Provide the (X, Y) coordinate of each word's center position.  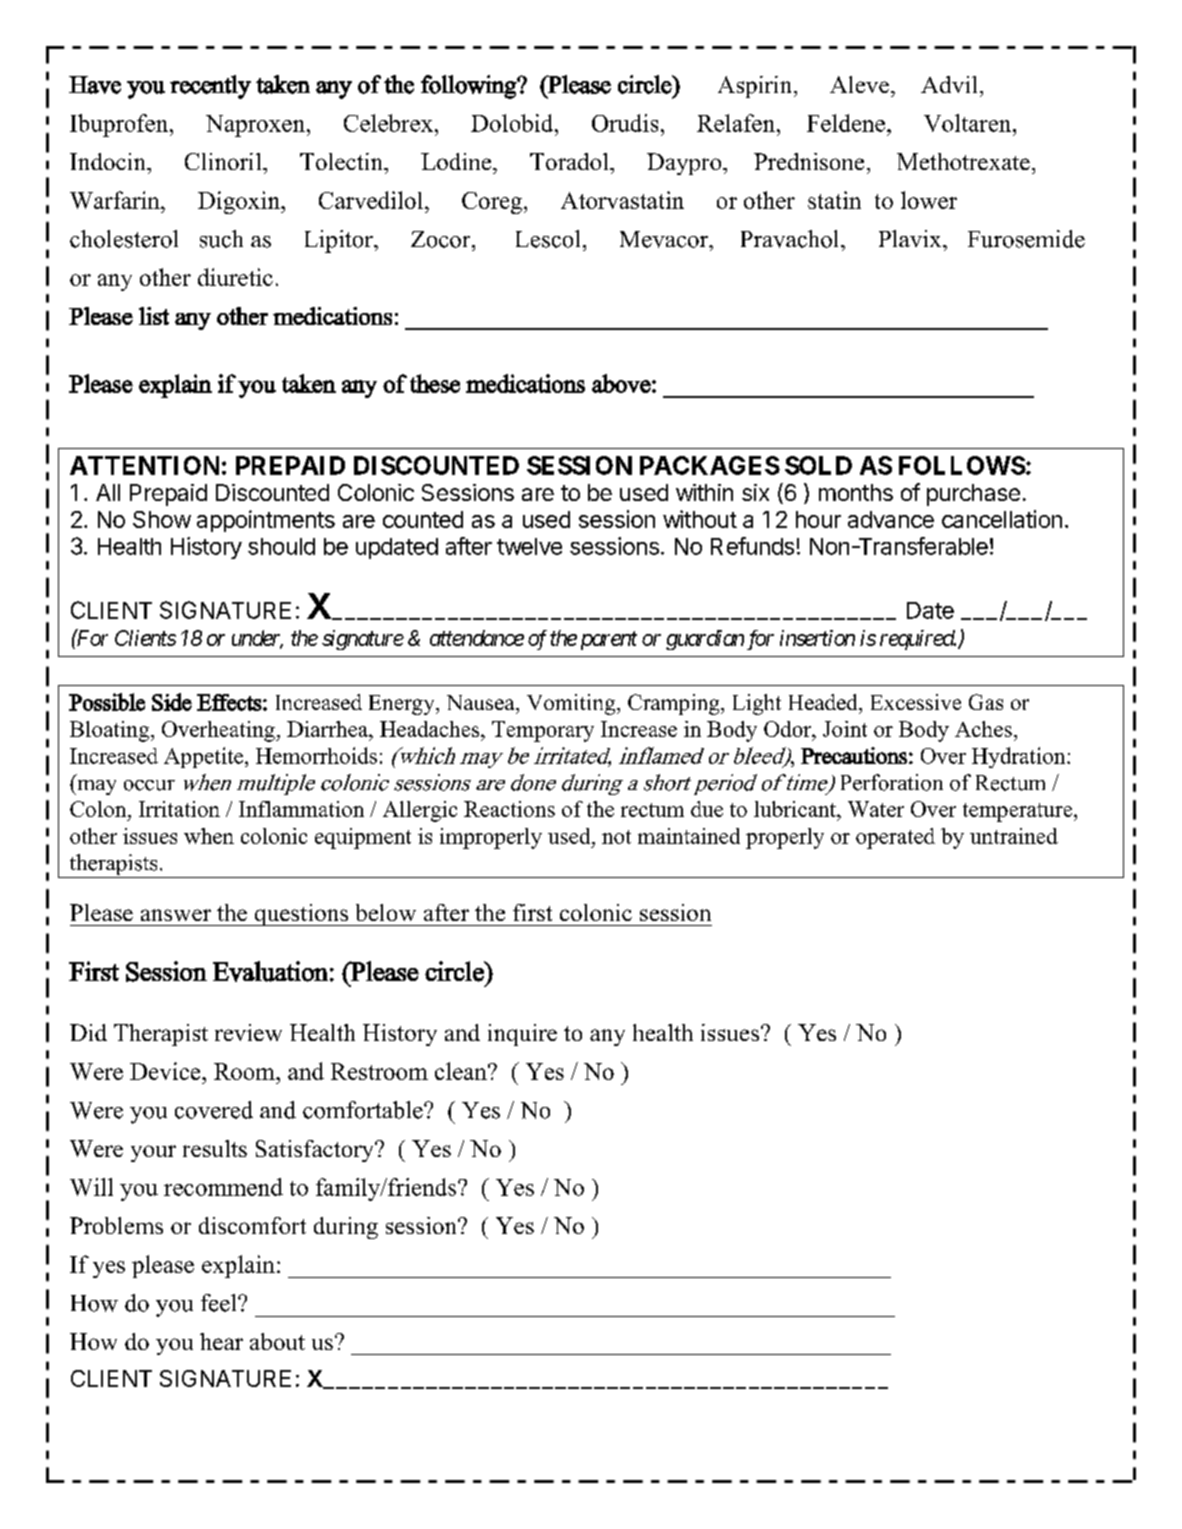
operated (895, 838)
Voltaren (969, 123)
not (616, 837)
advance (891, 519)
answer (176, 915)
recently (210, 87)
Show (162, 519)
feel (220, 1303)
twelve (529, 546)
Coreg (493, 203)
